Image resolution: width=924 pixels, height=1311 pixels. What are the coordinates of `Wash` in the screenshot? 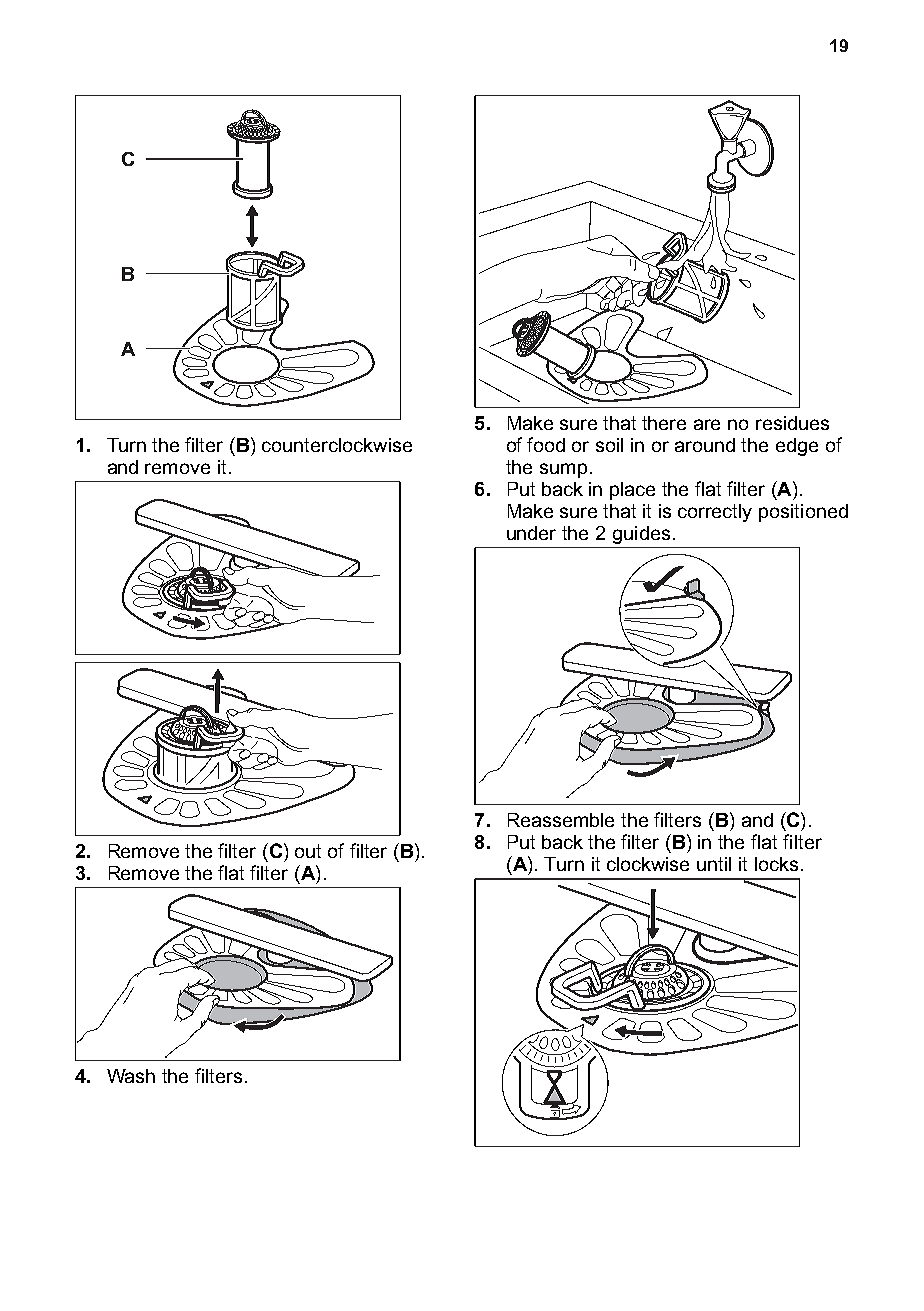 It's located at (131, 1076).
